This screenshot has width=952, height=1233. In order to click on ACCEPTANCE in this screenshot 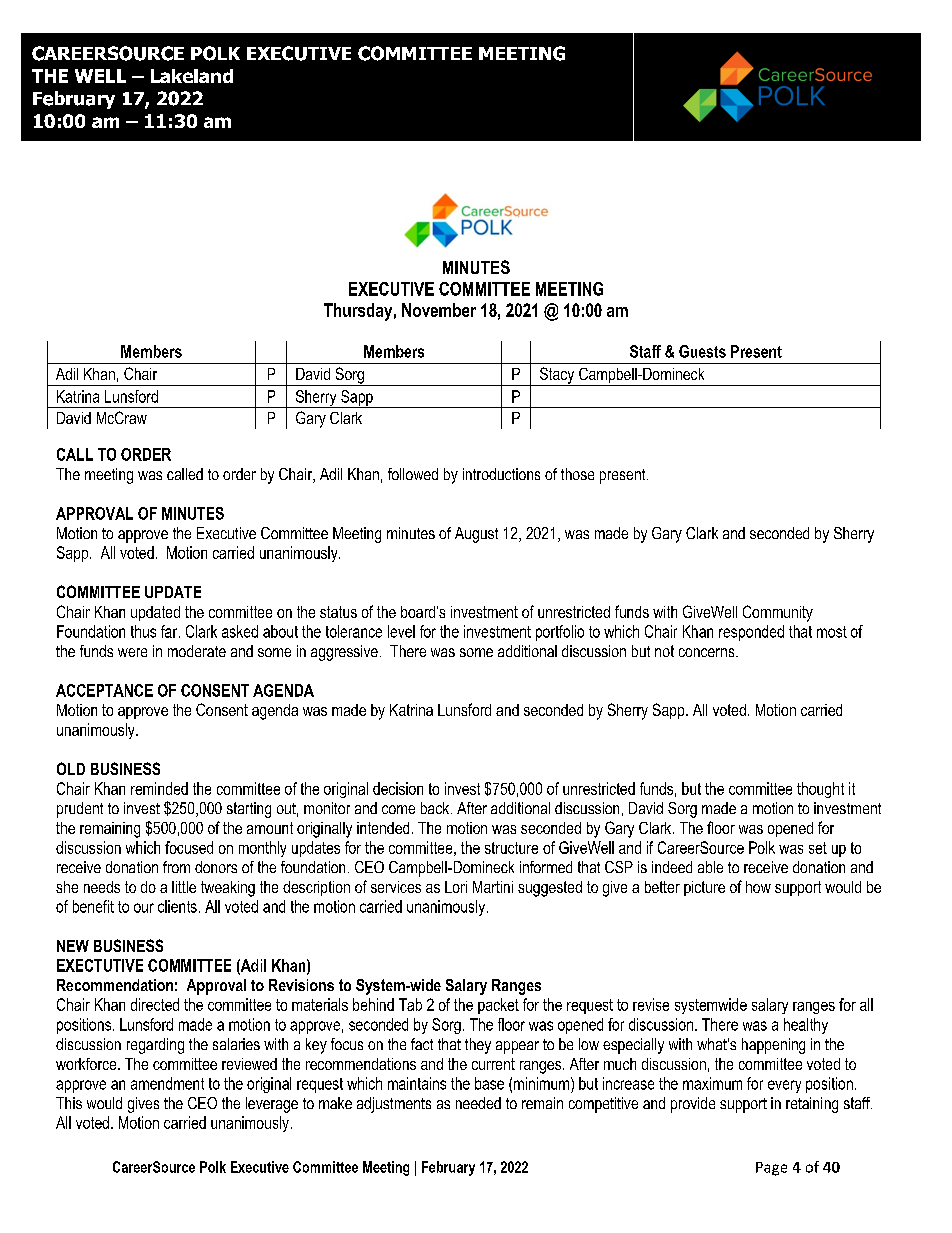, I will do `click(104, 690)`.
